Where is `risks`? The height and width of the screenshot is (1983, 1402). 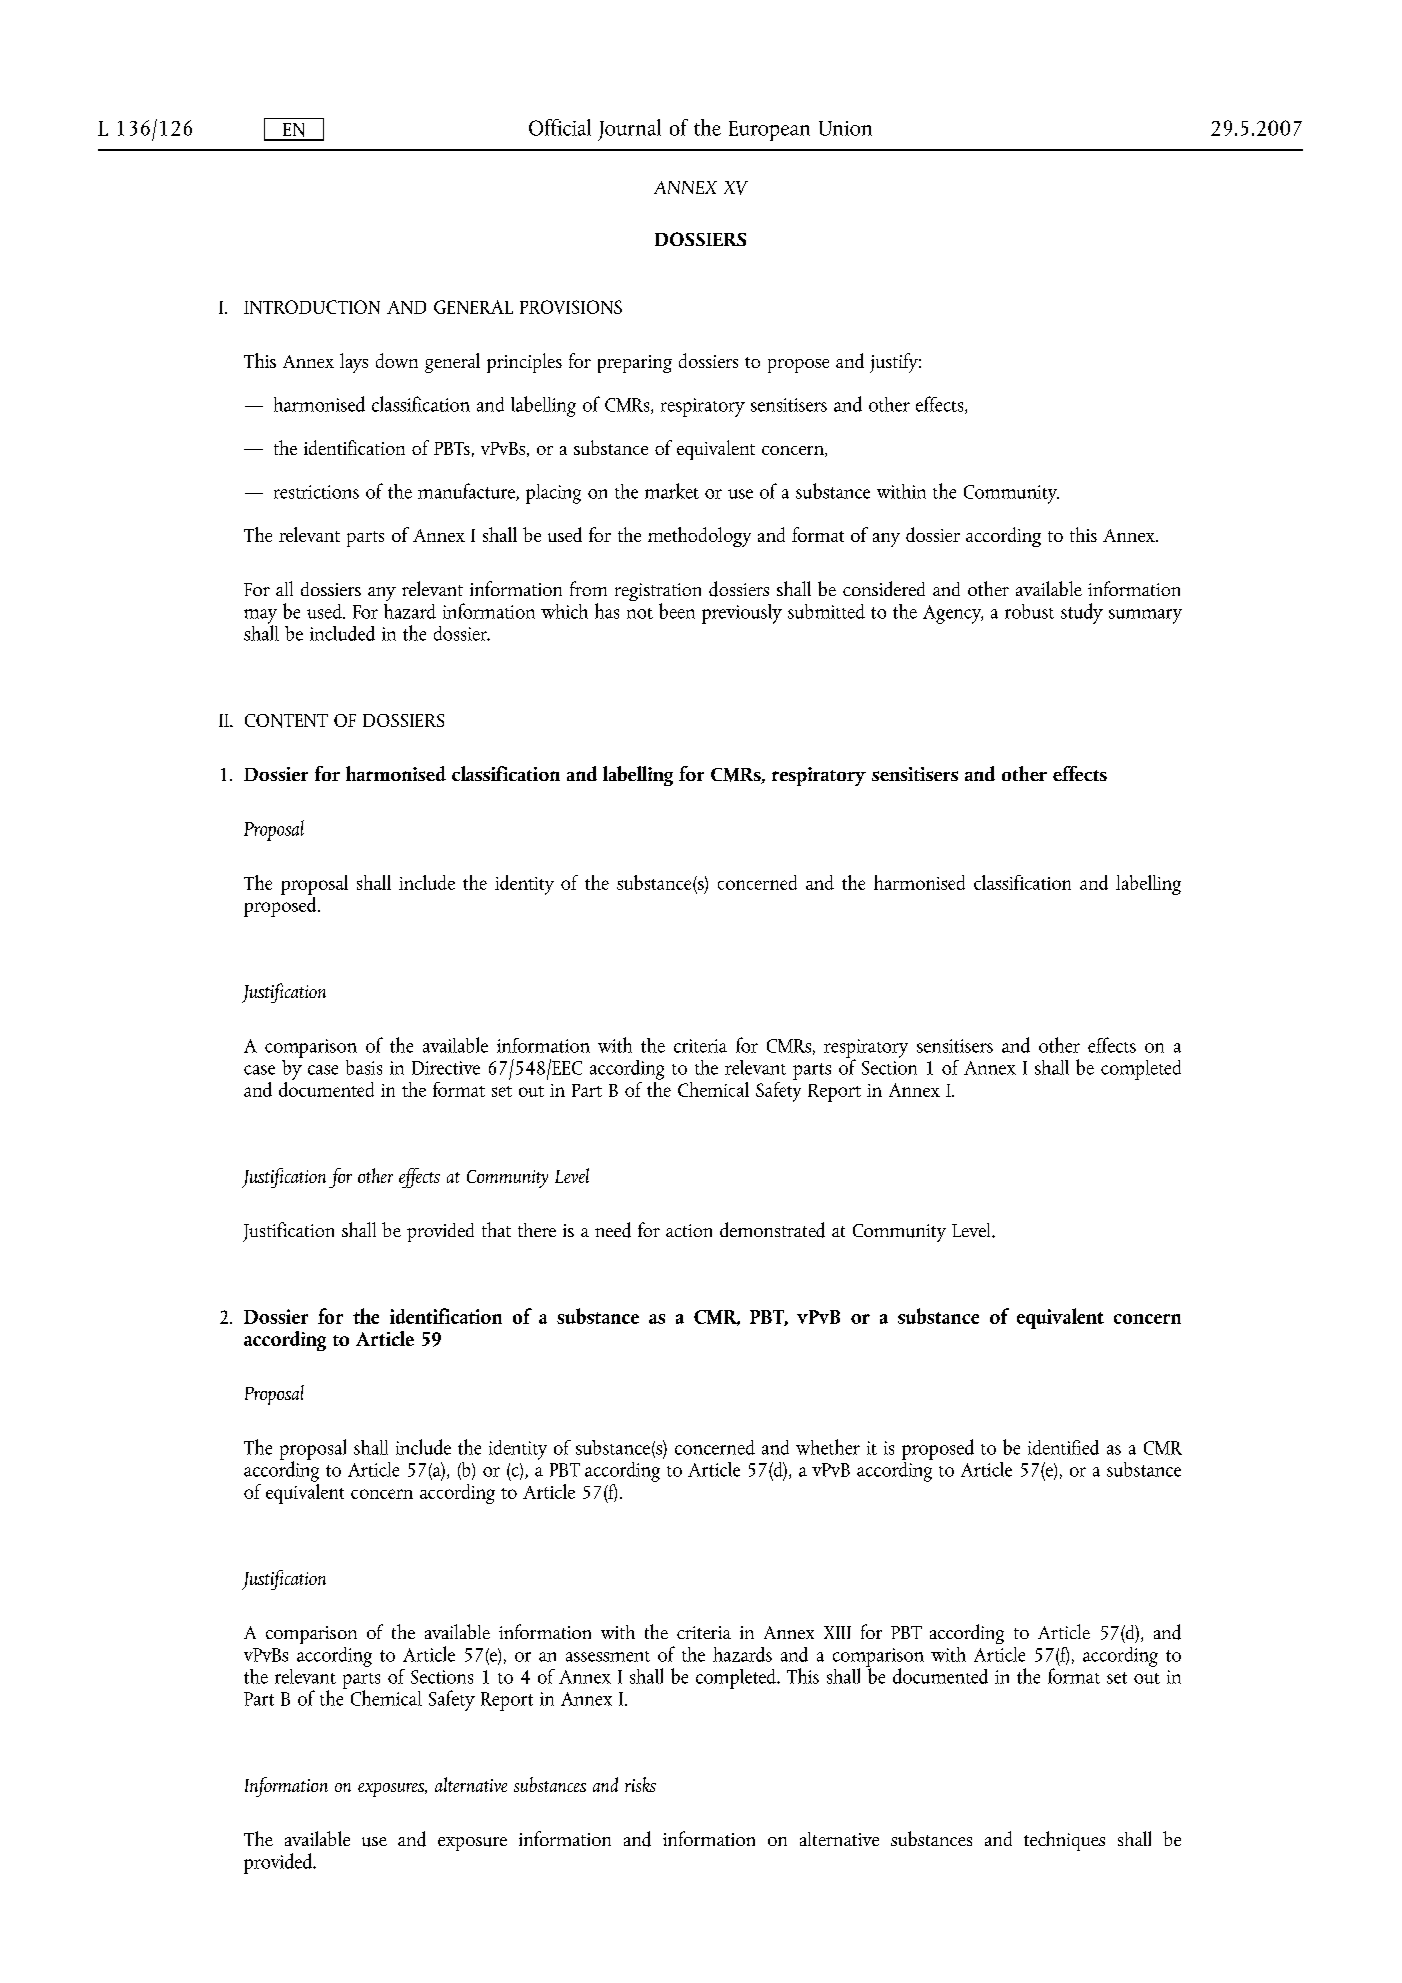 risks is located at coordinates (640, 1784).
